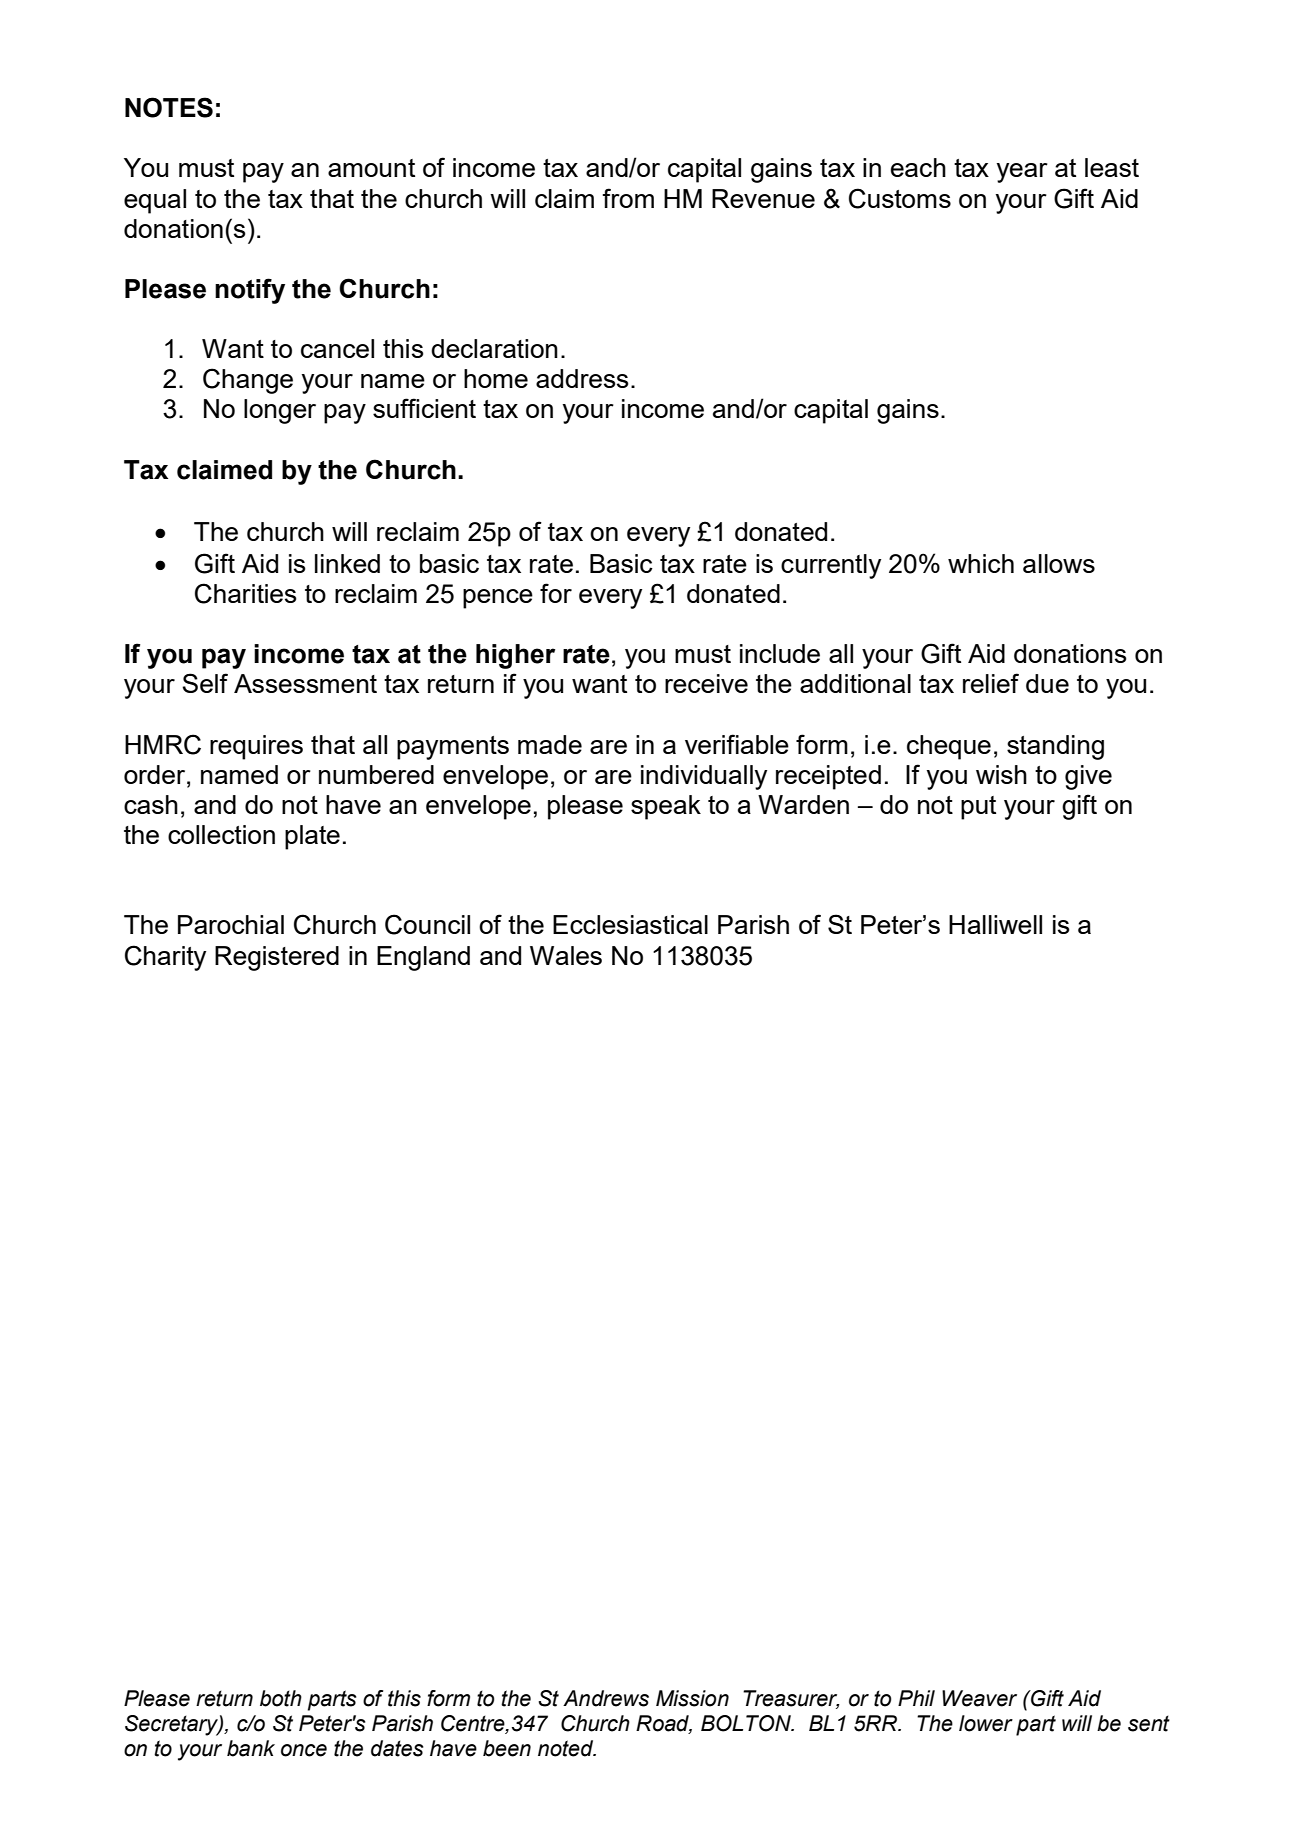 The width and height of the screenshot is (1300, 1839). Describe the element at coordinates (628, 198) in the screenshot. I see `from` at that location.
